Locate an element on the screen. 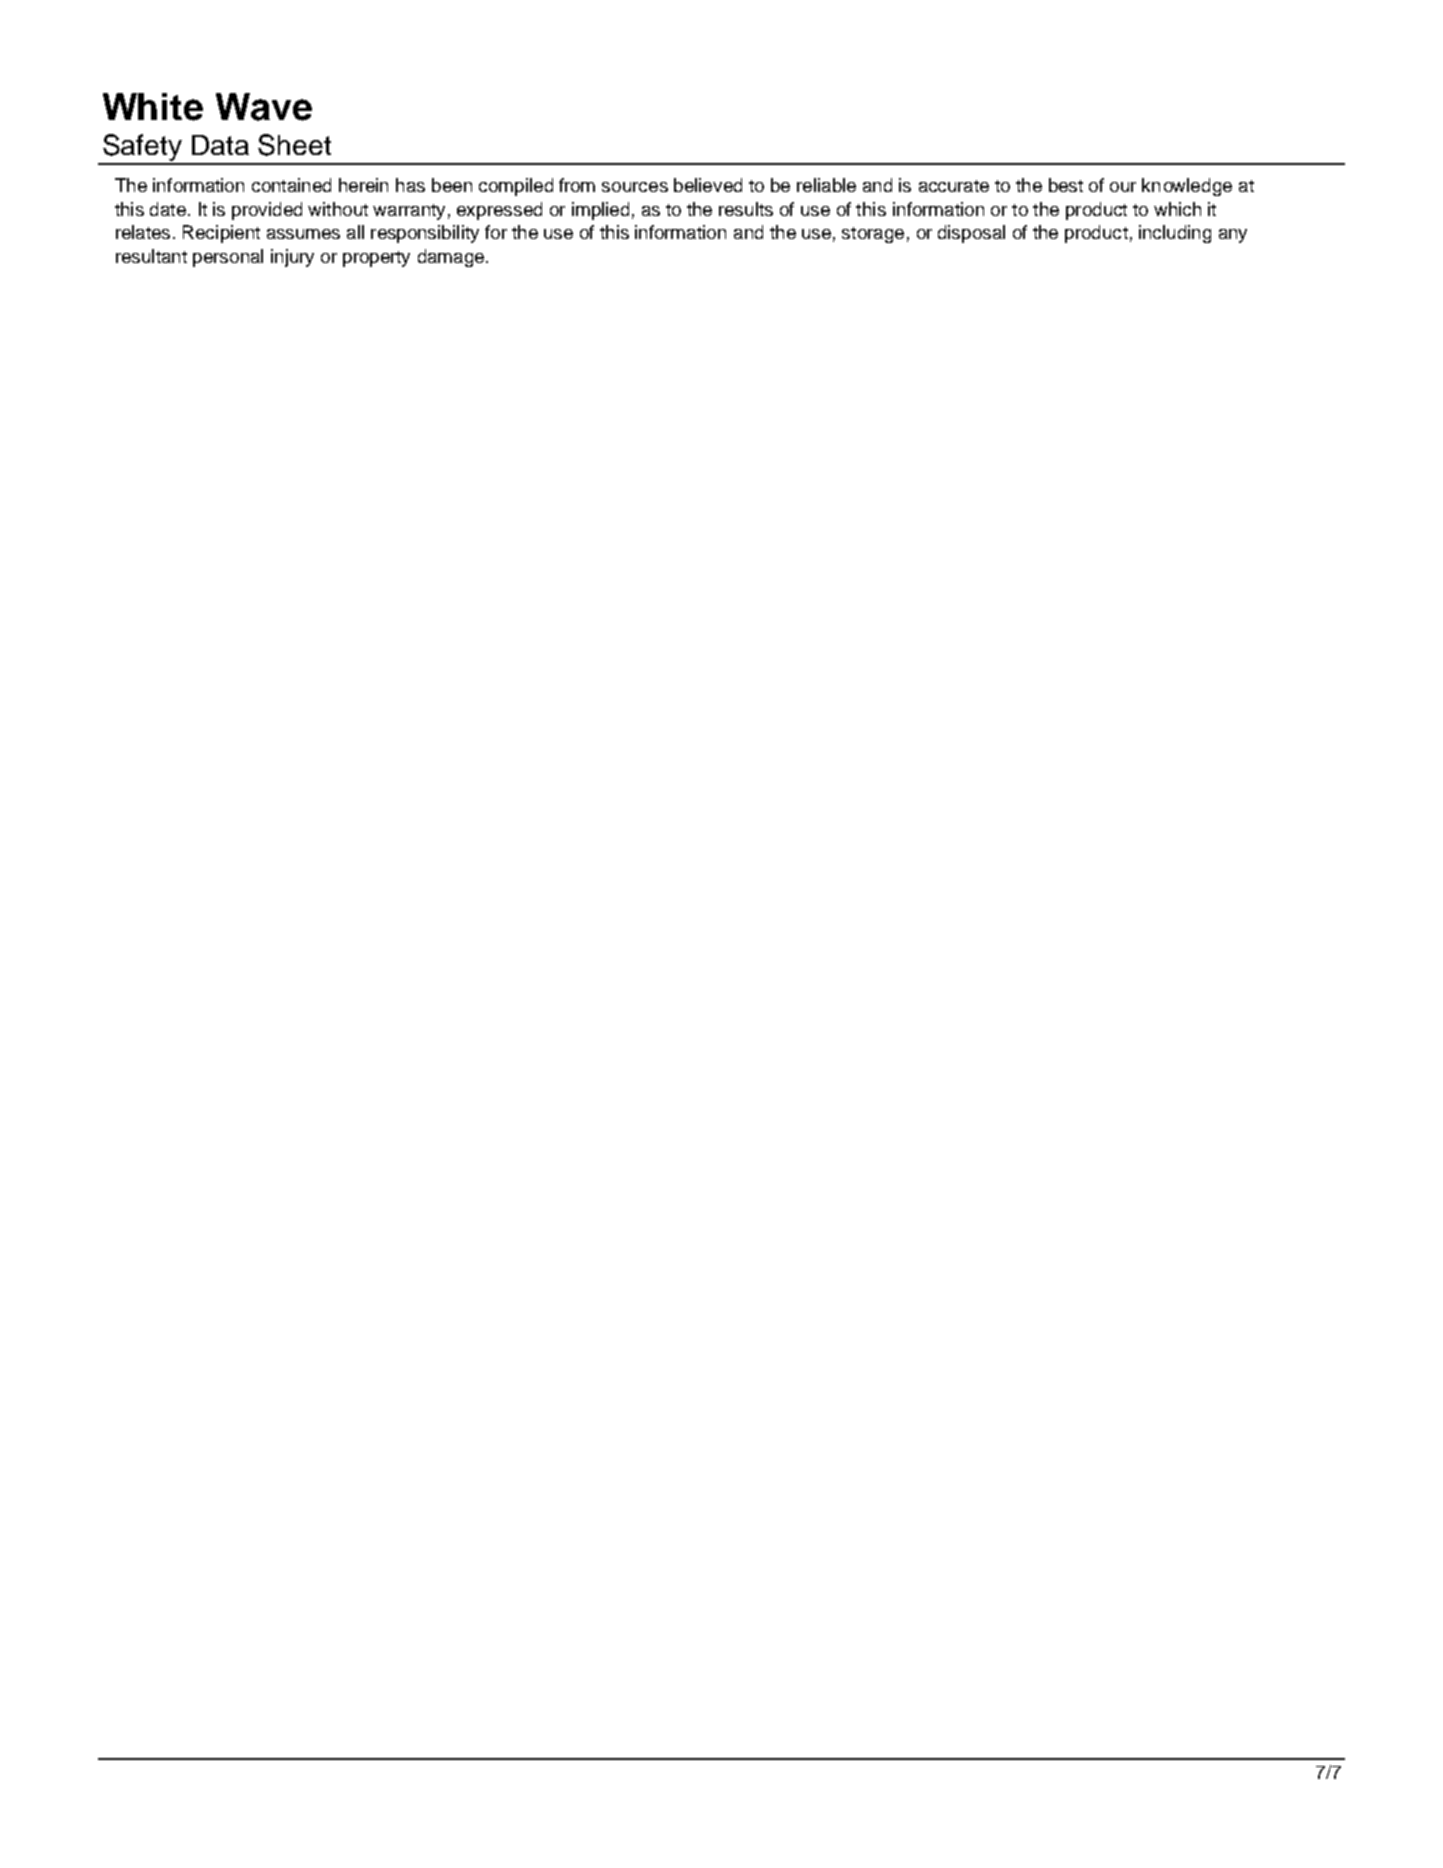  Wave is located at coordinates (264, 107).
